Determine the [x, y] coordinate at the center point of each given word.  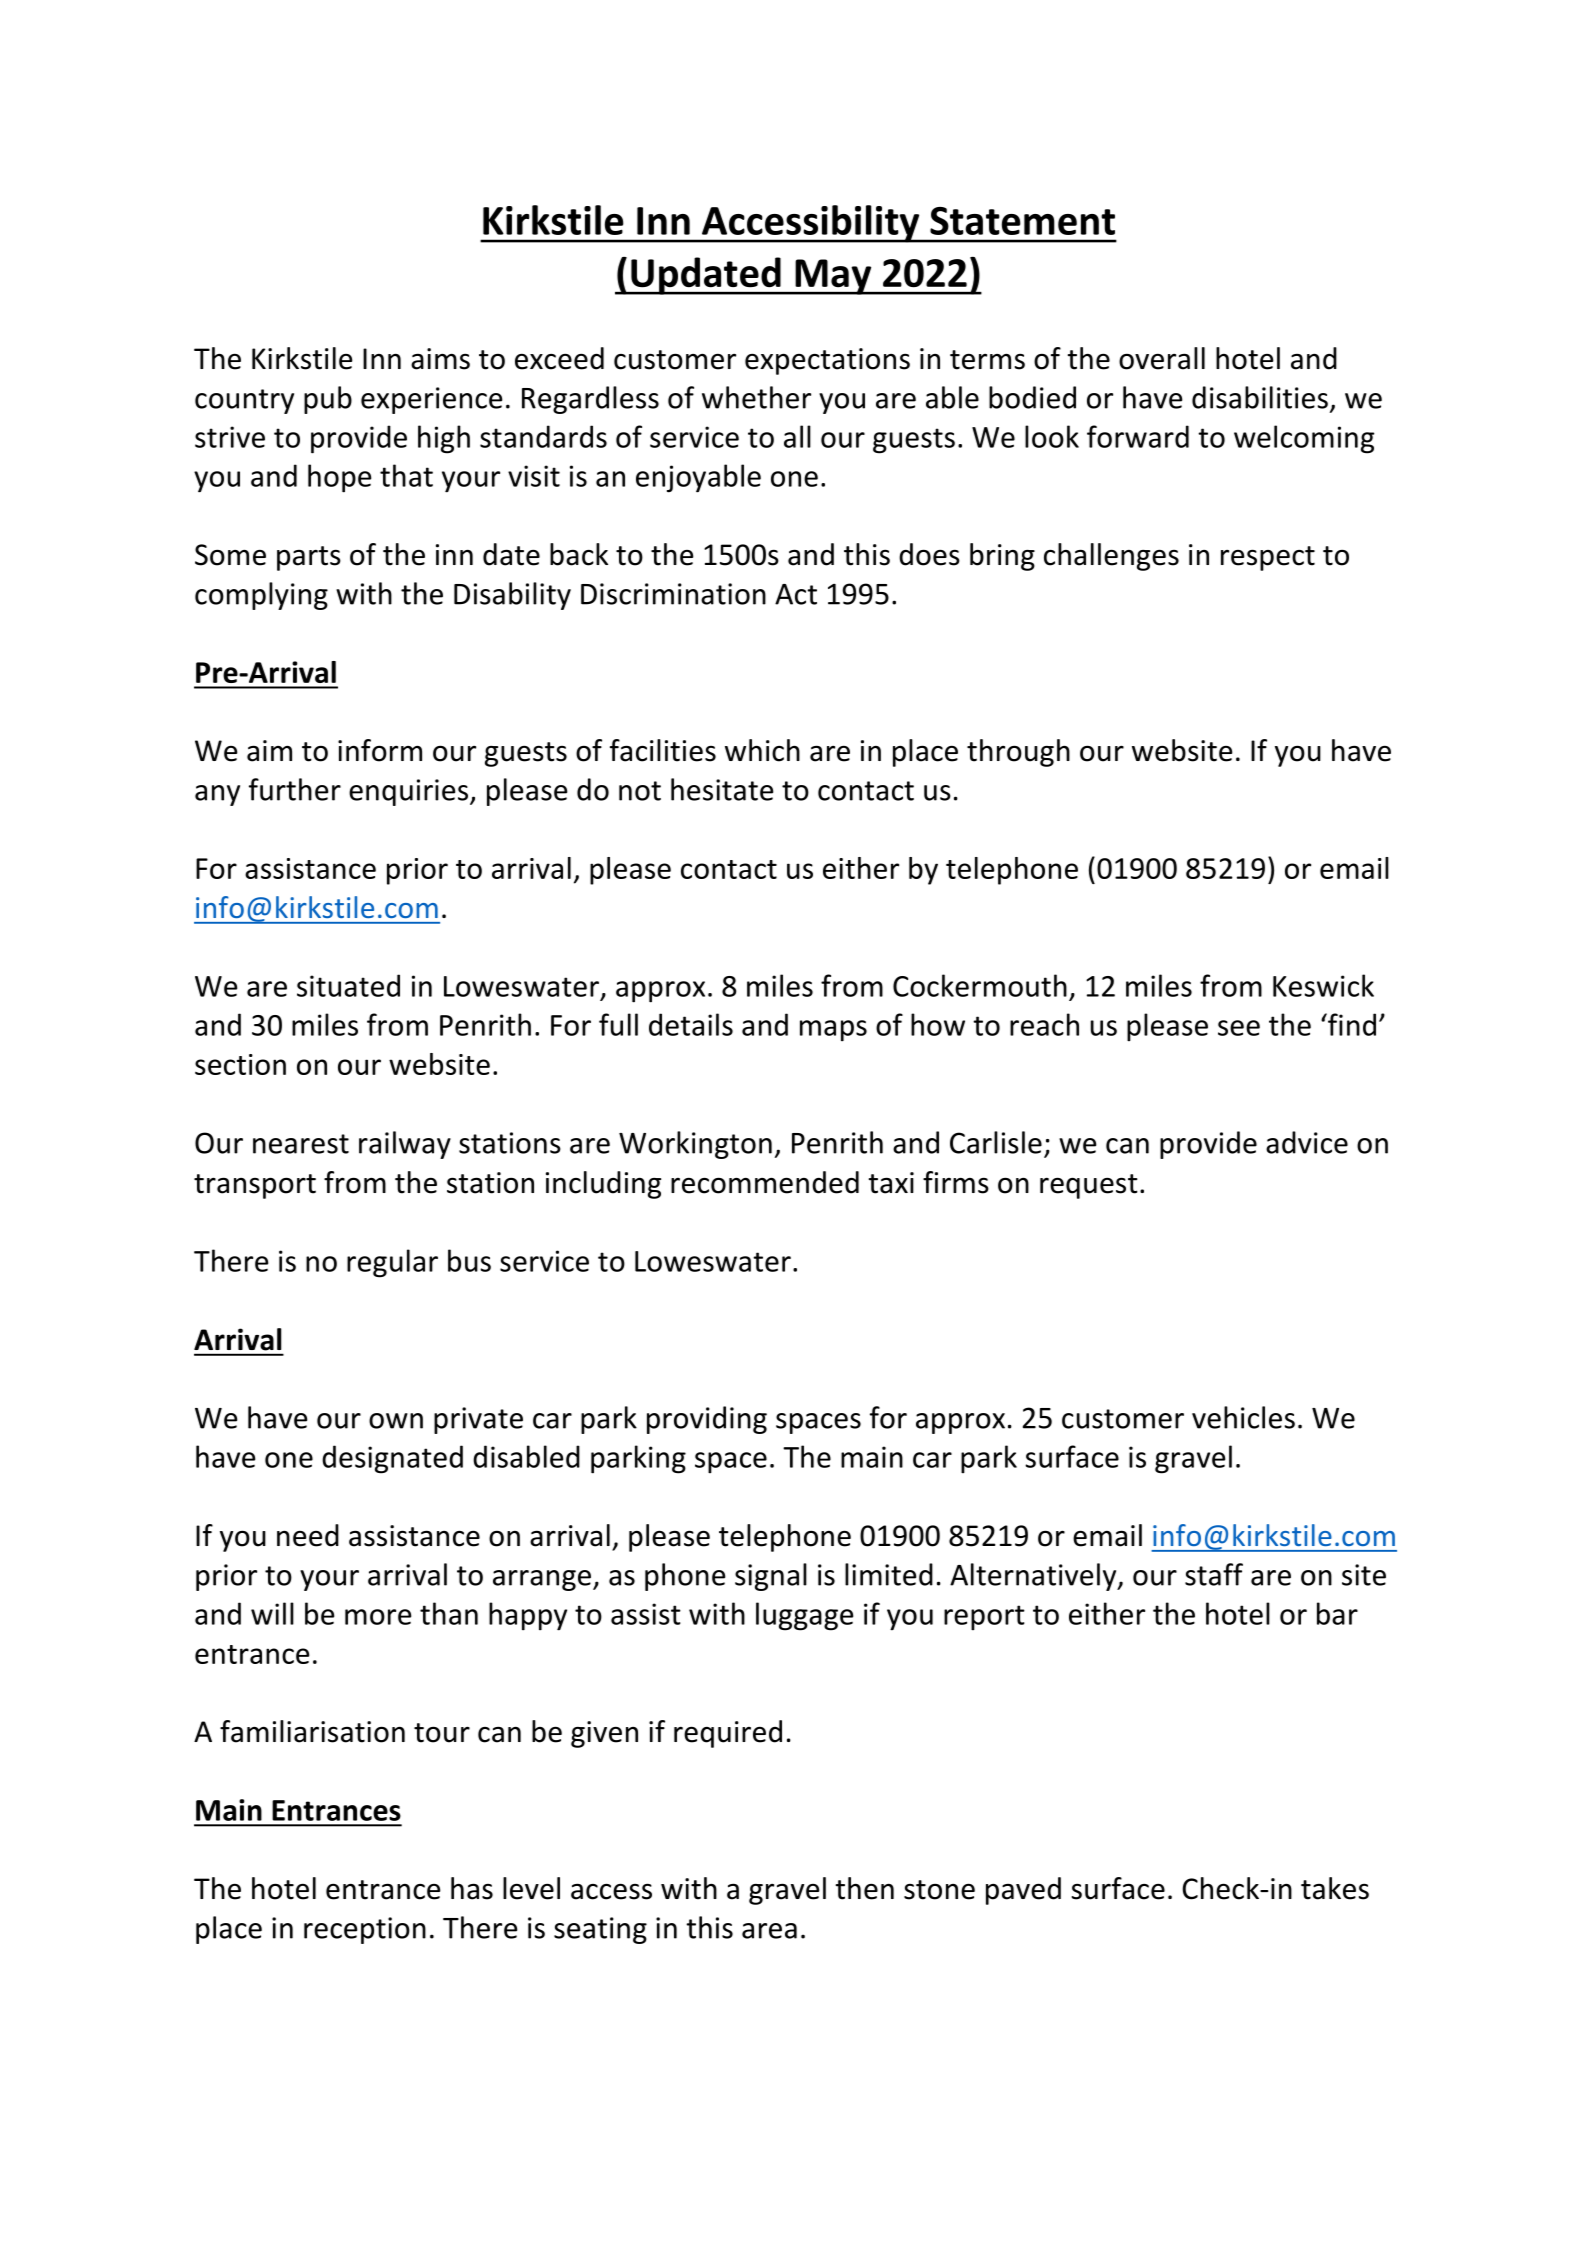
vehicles [1243, 1417]
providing [707, 1420]
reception [365, 1930]
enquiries [408, 792]
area [769, 1931]
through [1018, 753]
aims [440, 359]
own [396, 1421]
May [833, 277]
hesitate [722, 789]
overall [1162, 358]
